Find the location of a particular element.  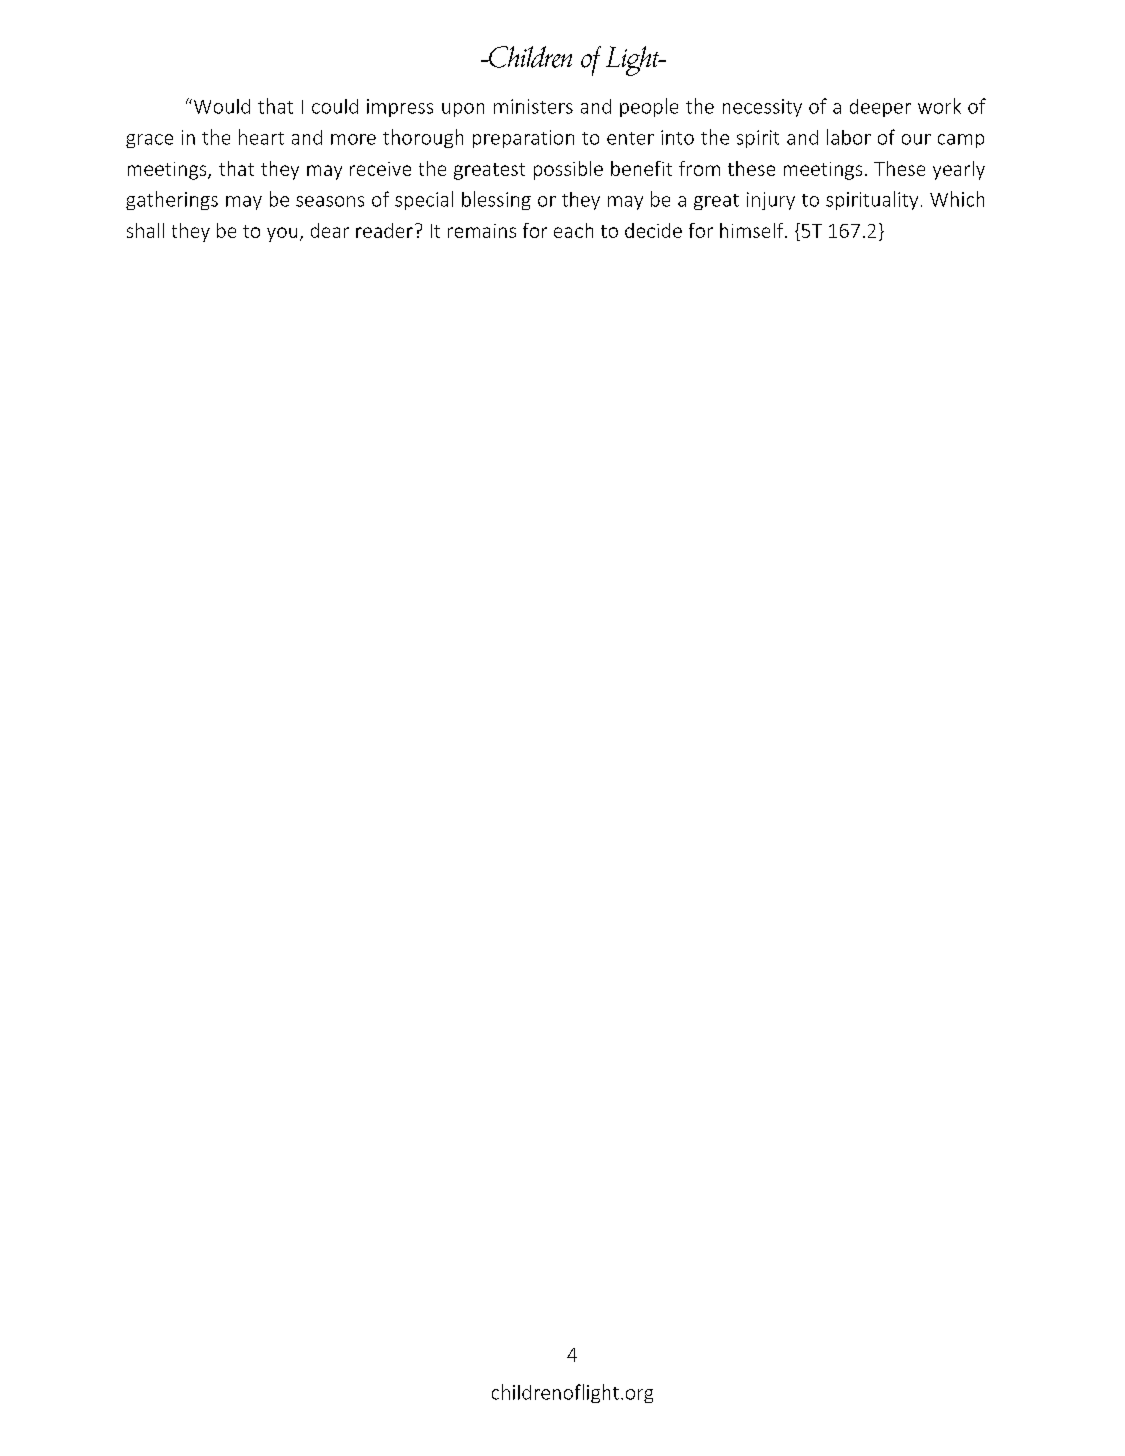

our is located at coordinates (916, 139).
